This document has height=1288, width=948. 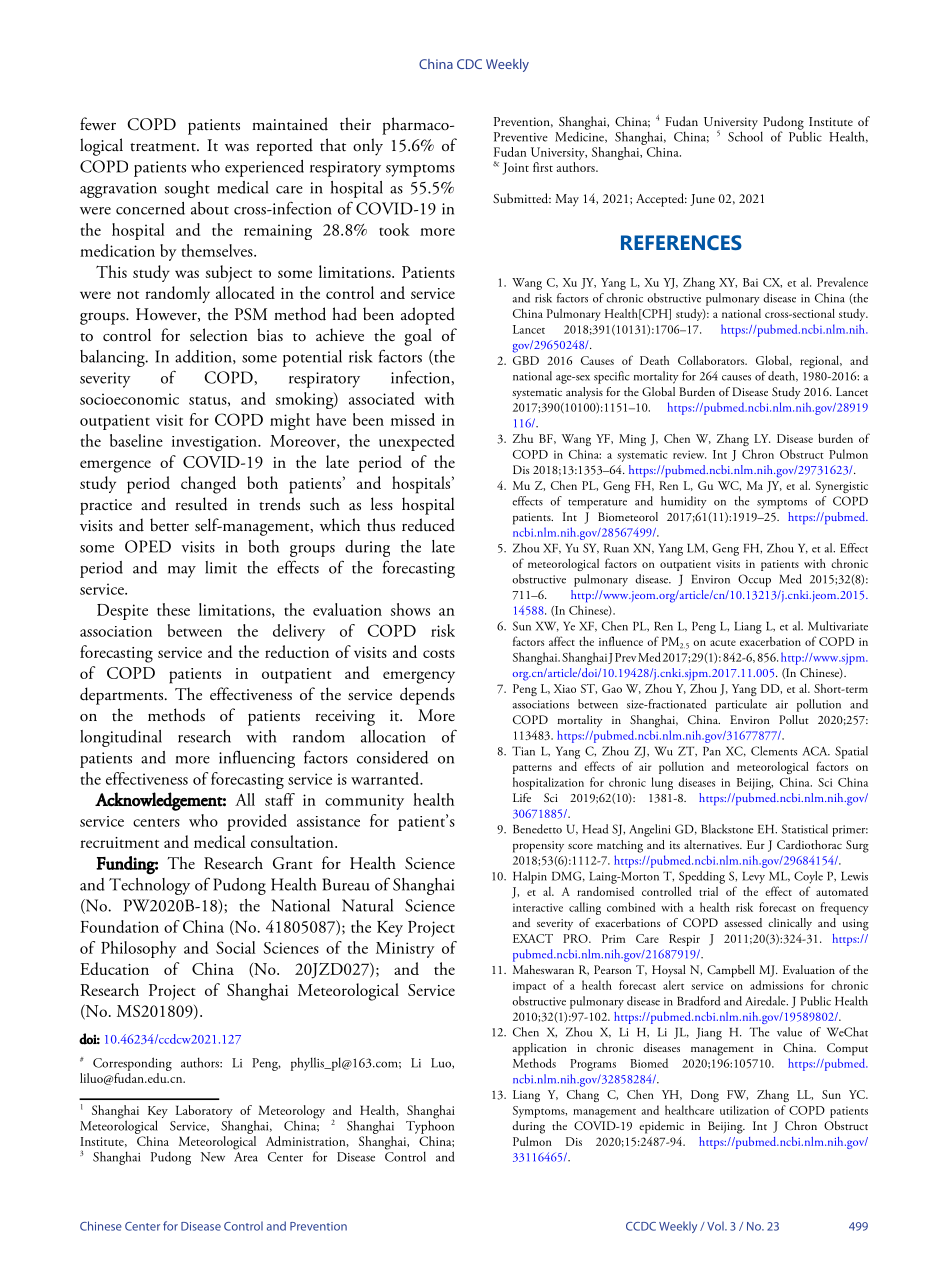 What do you see at coordinates (723, 643) in the document?
I see `acute` at bounding box center [723, 643].
